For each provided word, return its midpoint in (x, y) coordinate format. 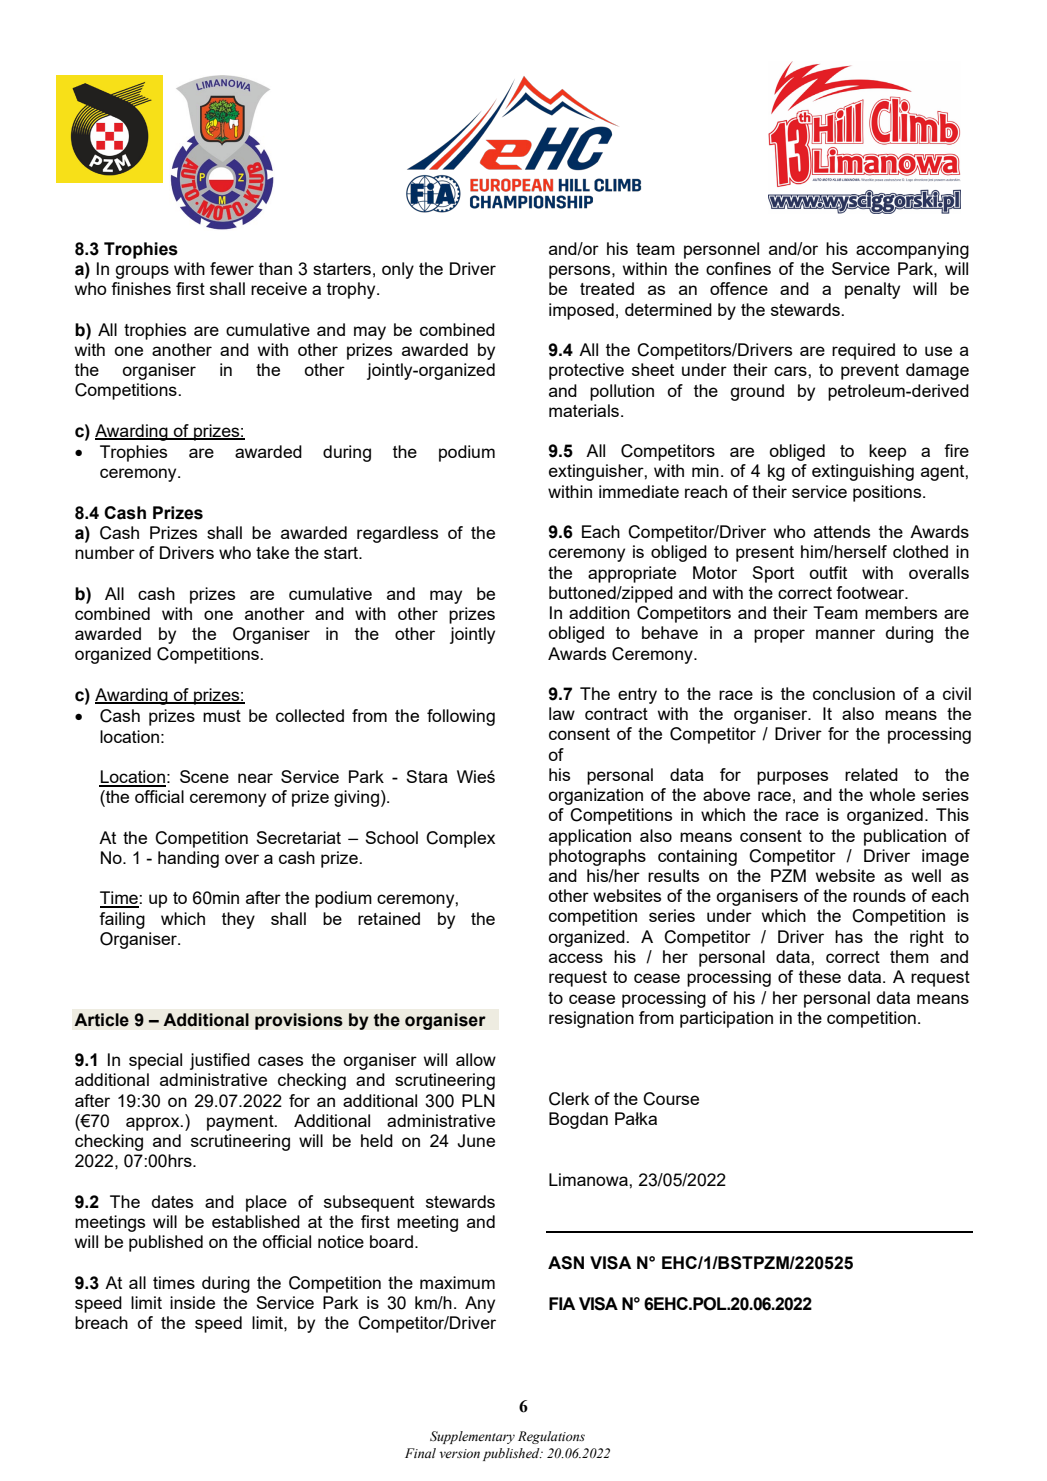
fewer (232, 268)
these (820, 976)
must (222, 716)
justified (220, 1061)
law (562, 713)
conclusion (854, 693)
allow (476, 1059)
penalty (872, 290)
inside (192, 1302)
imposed (581, 311)
